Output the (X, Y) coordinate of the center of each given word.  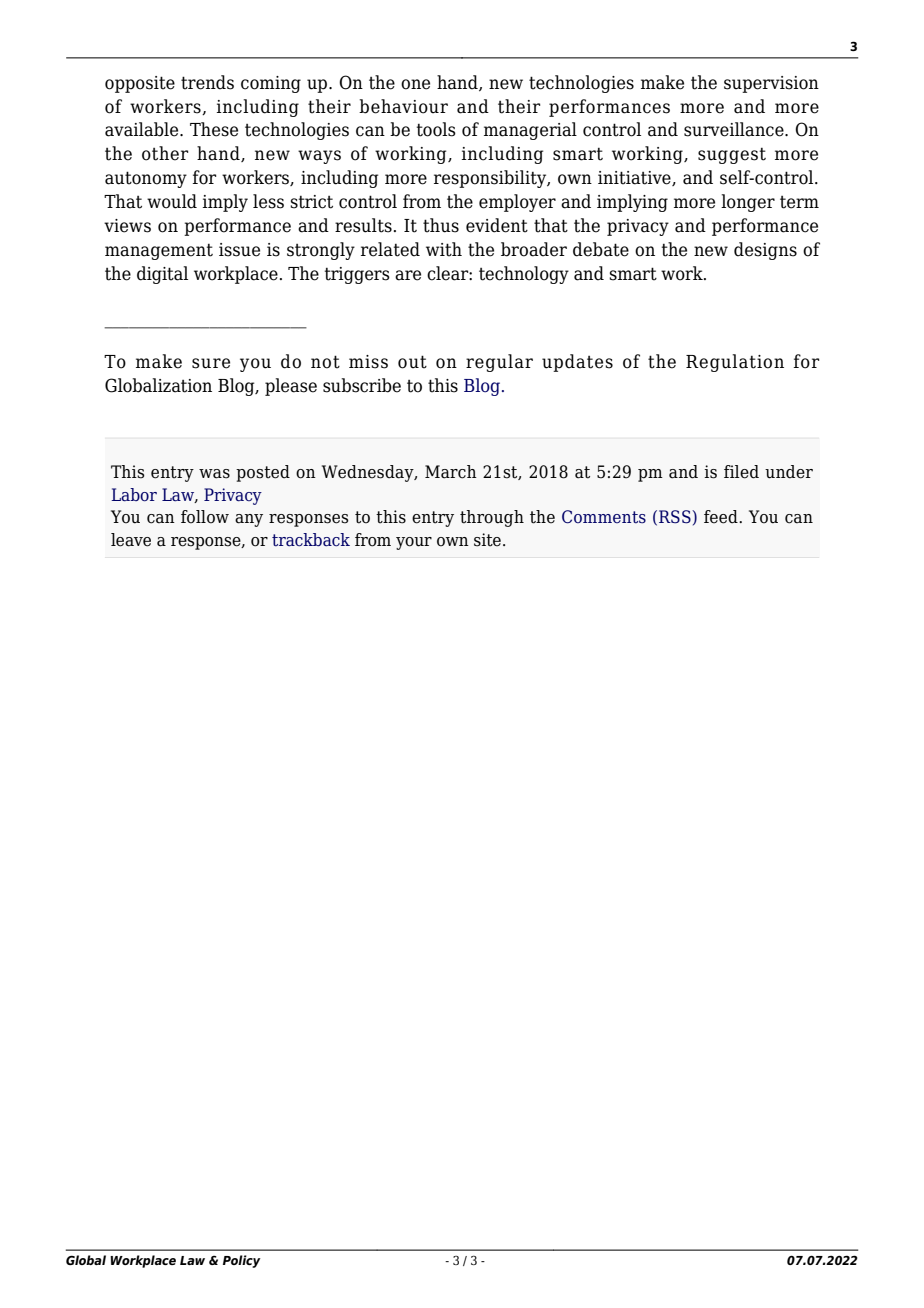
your (414, 543)
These (214, 129)
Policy (242, 1261)
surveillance (735, 129)
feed (722, 517)
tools (436, 129)
